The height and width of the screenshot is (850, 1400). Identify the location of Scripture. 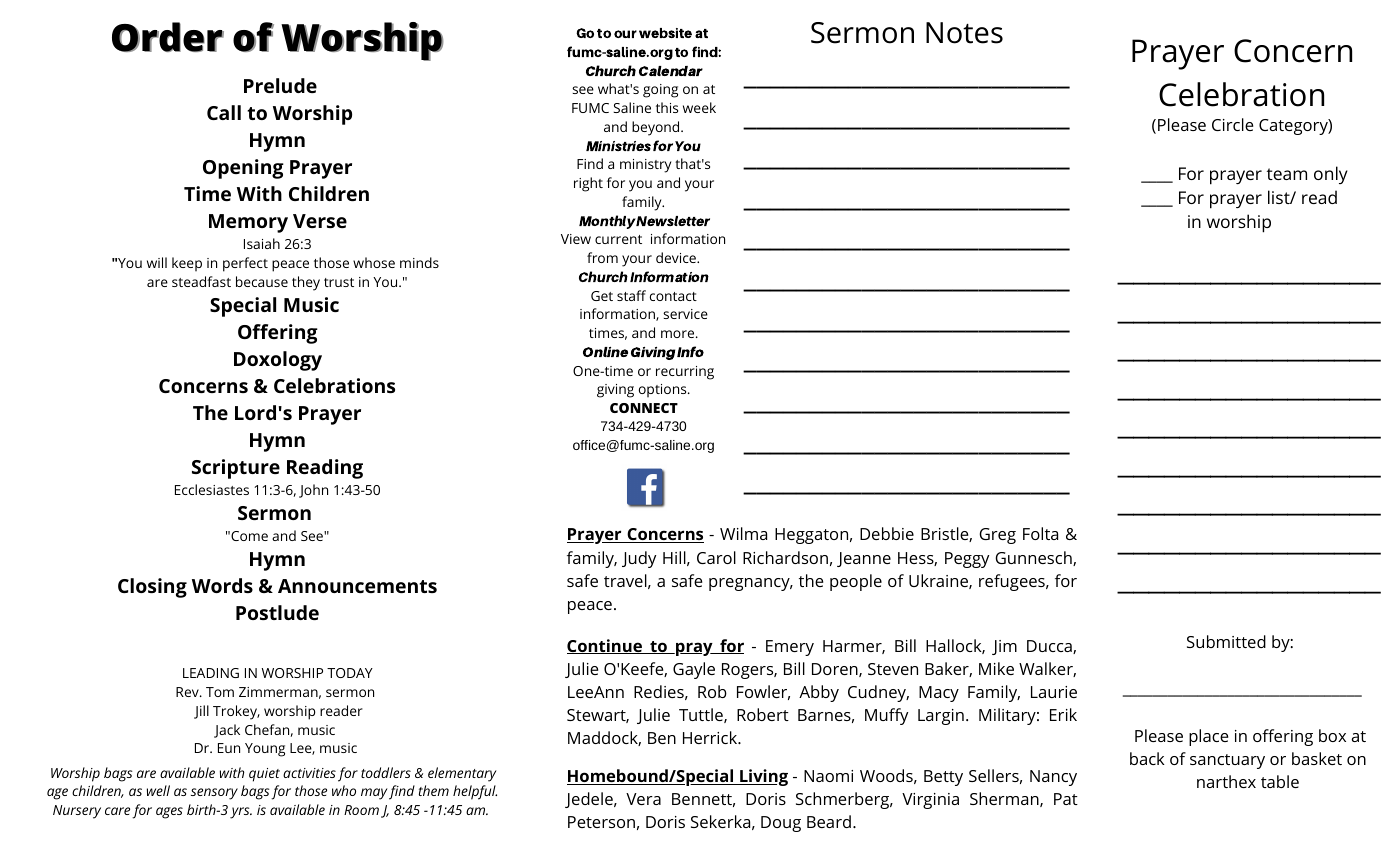
(236, 469).
